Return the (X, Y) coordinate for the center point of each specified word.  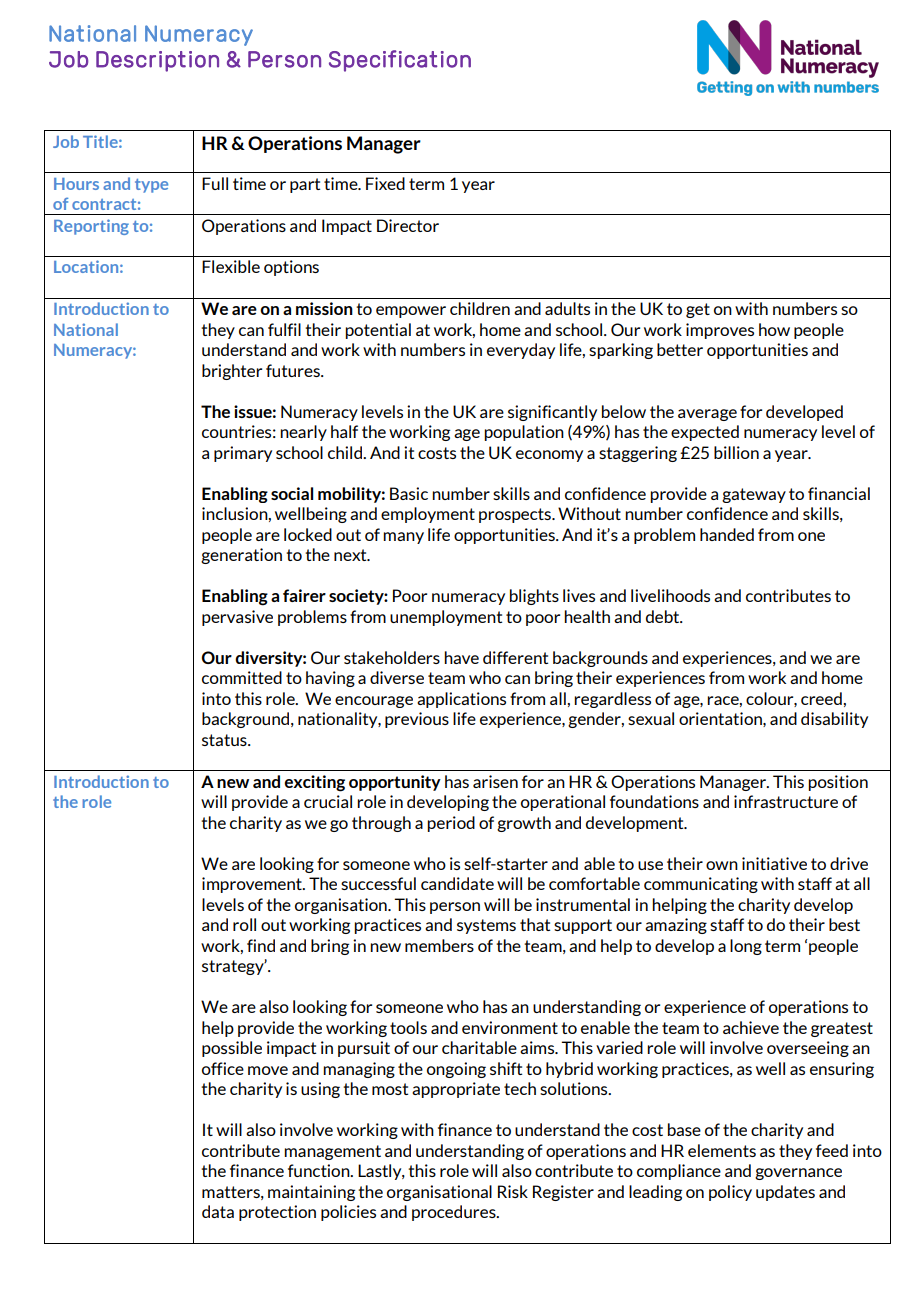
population (524, 433)
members (439, 945)
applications (461, 700)
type (151, 186)
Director (408, 225)
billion (736, 452)
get (698, 310)
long (746, 947)
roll (244, 924)
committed (242, 677)
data (218, 1211)
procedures (455, 1213)
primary (243, 454)
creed (822, 698)
